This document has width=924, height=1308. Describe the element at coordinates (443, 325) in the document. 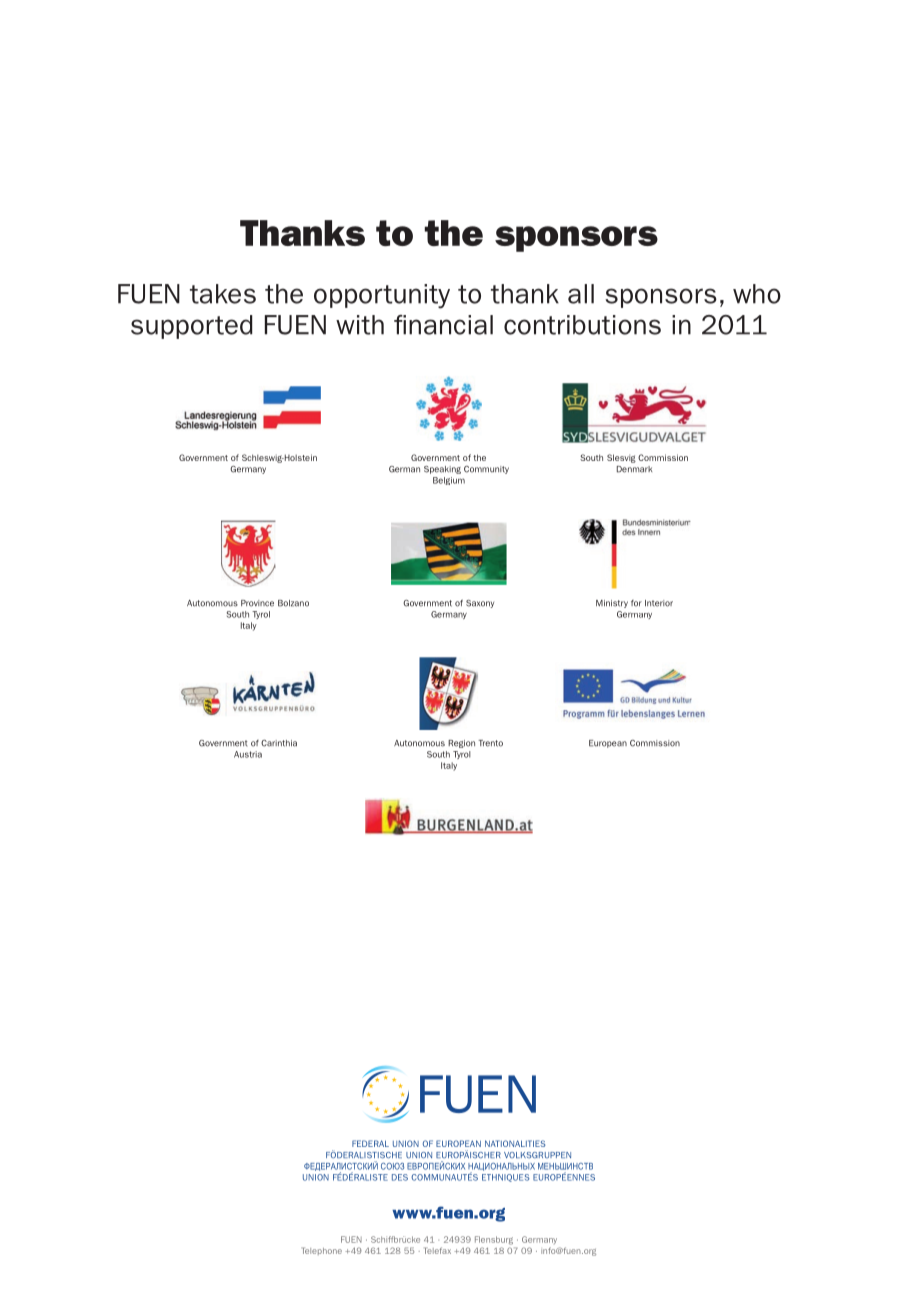

I see `financial` at that location.
